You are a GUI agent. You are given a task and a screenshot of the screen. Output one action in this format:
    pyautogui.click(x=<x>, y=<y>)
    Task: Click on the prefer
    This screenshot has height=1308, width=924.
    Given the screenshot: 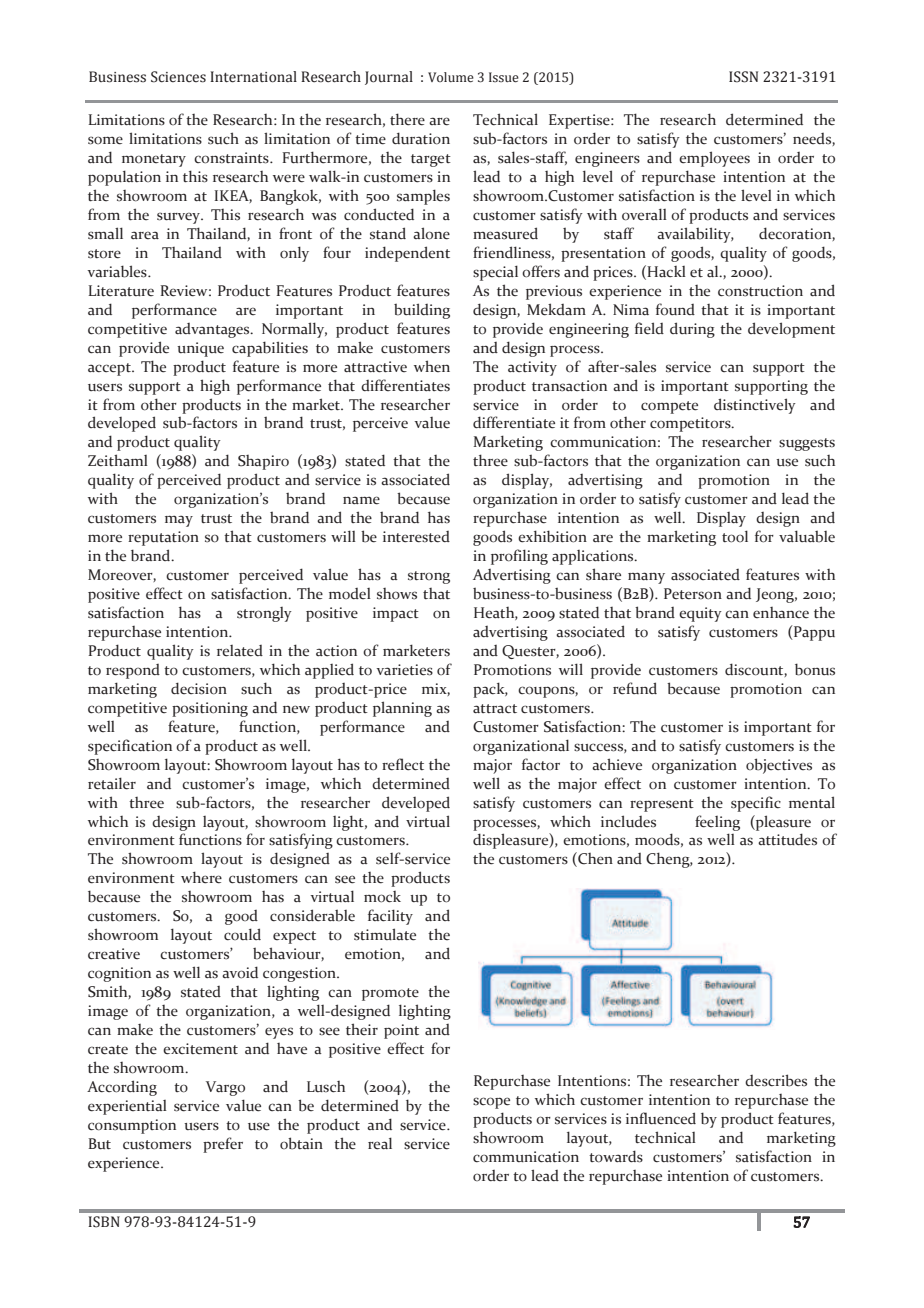 What is the action you would take?
    pyautogui.click(x=223, y=1145)
